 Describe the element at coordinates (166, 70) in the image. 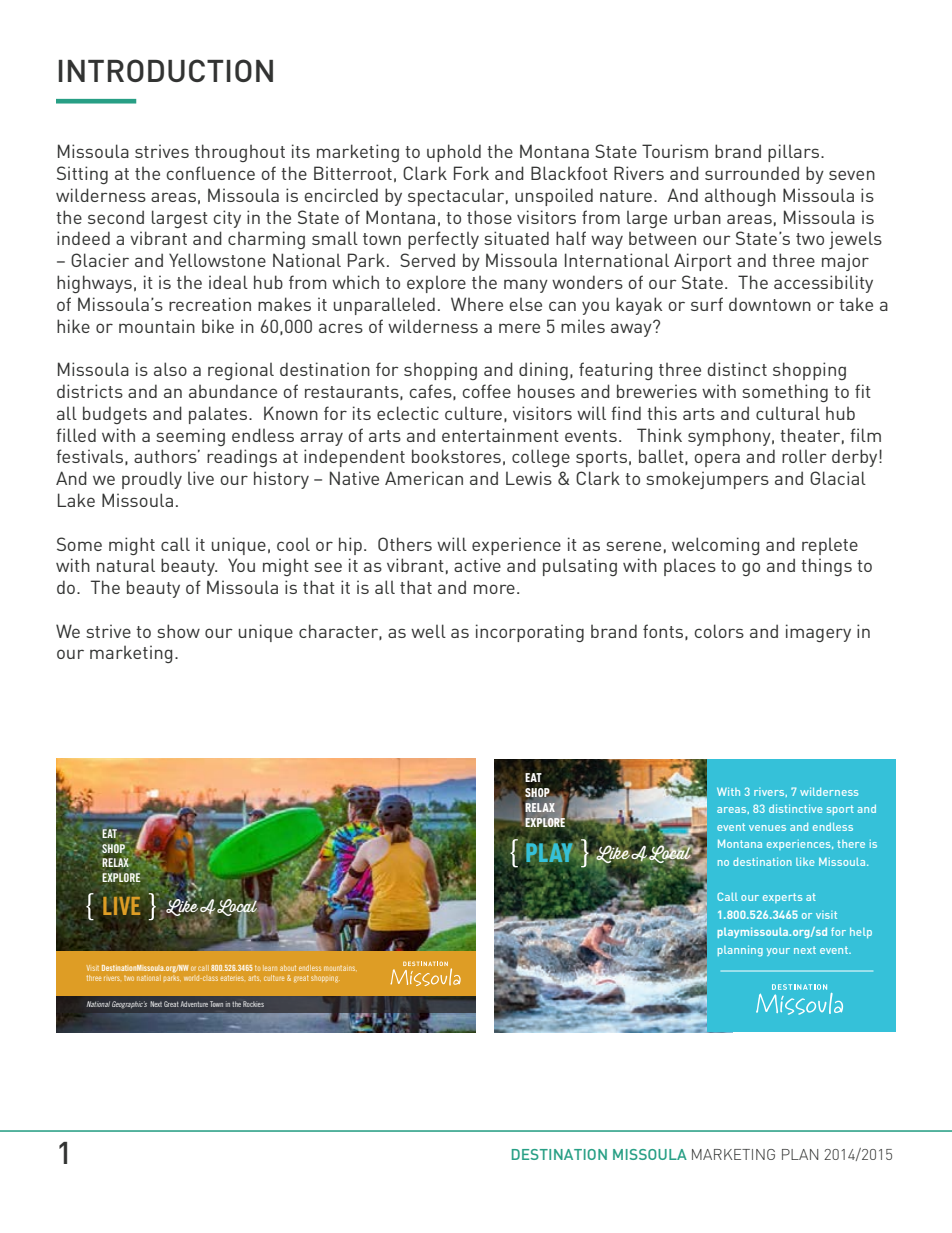

I see `INTRODUCTION` at that location.
